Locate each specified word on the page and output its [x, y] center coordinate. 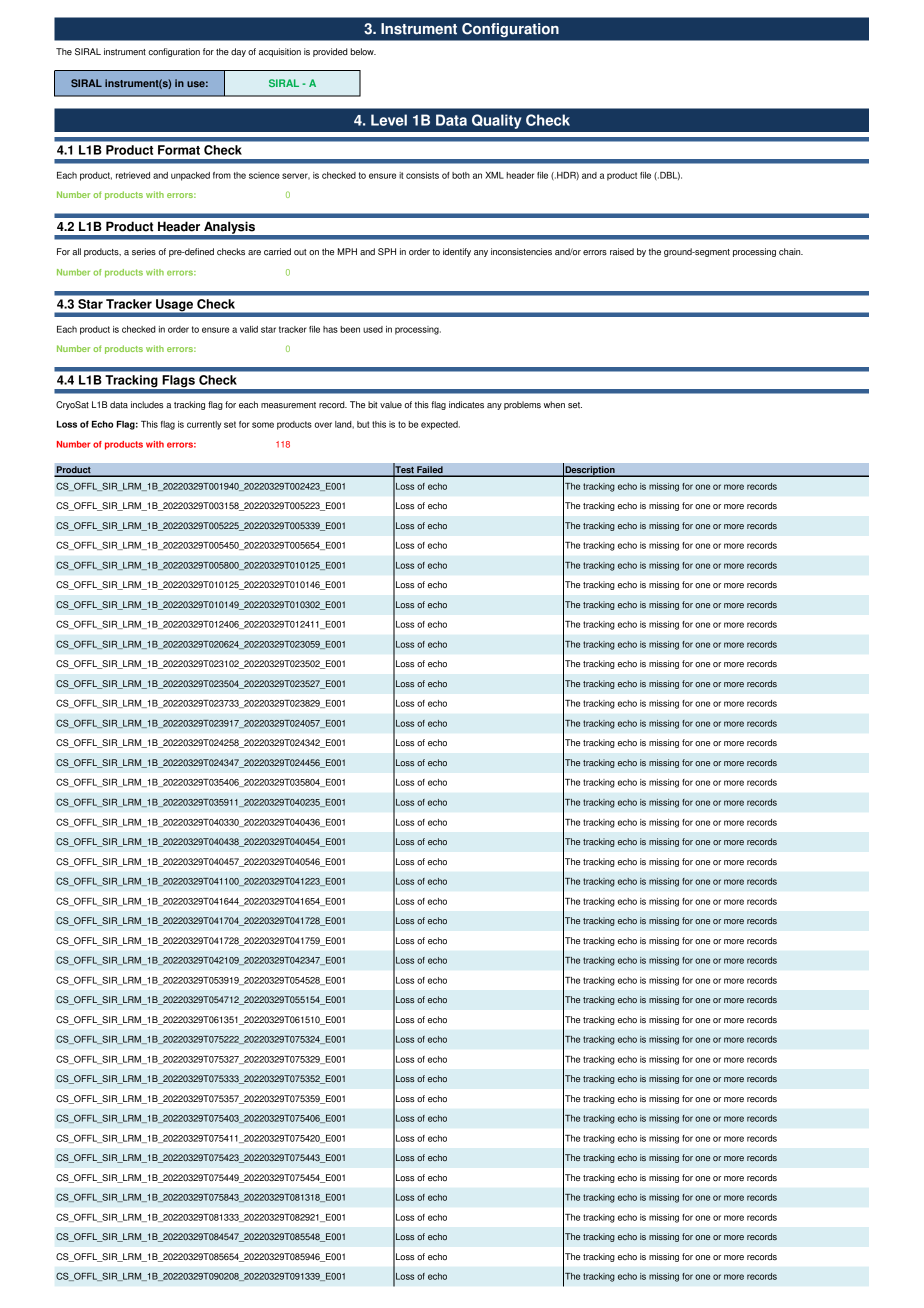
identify [457, 252]
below [363, 52]
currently [204, 425]
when [554, 404]
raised [622, 252]
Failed [430, 471]
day [238, 52]
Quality [497, 121]
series [144, 252]
